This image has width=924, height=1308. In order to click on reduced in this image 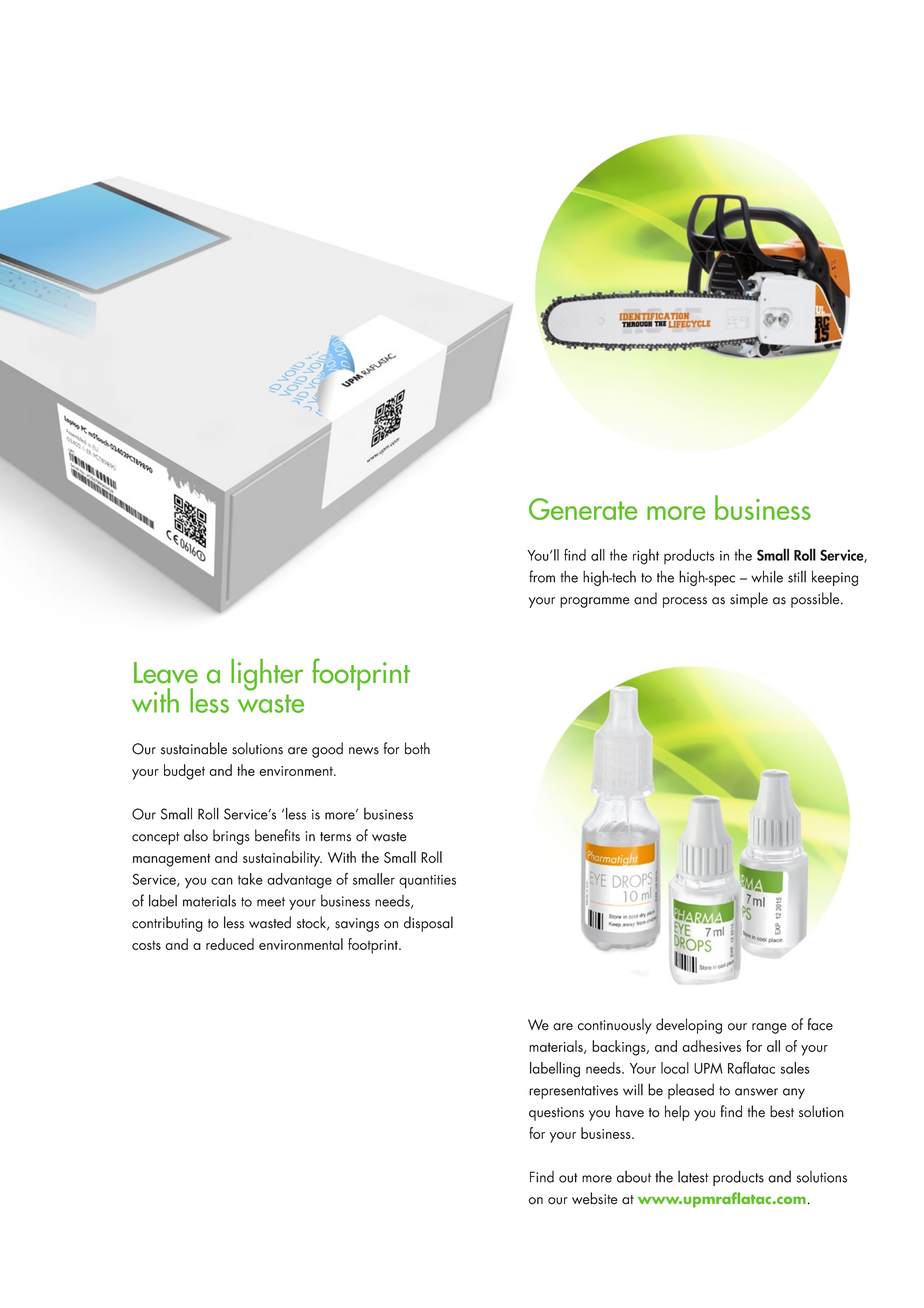, I will do `click(230, 944)`.
